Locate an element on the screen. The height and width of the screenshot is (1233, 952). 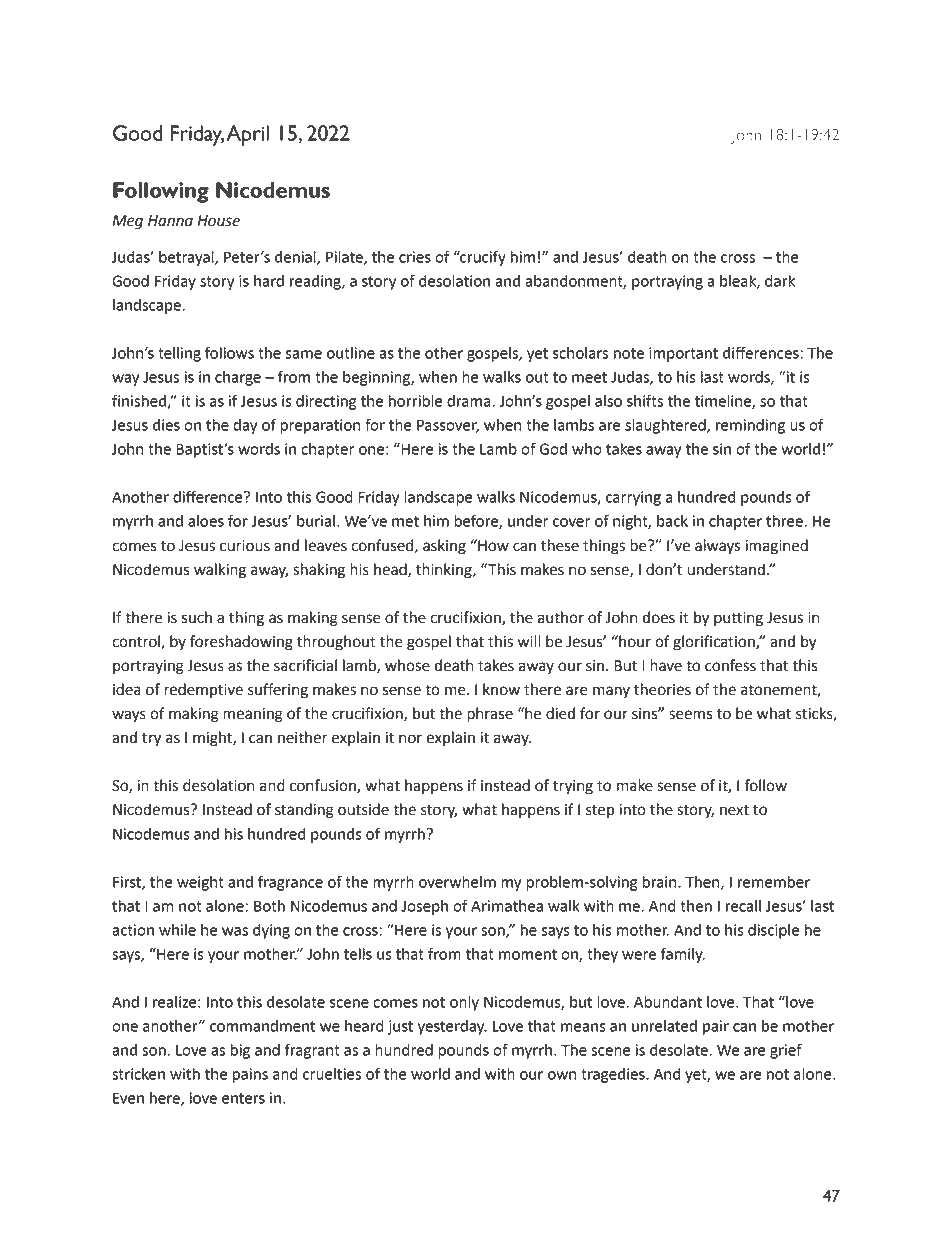
big is located at coordinates (240, 1051).
